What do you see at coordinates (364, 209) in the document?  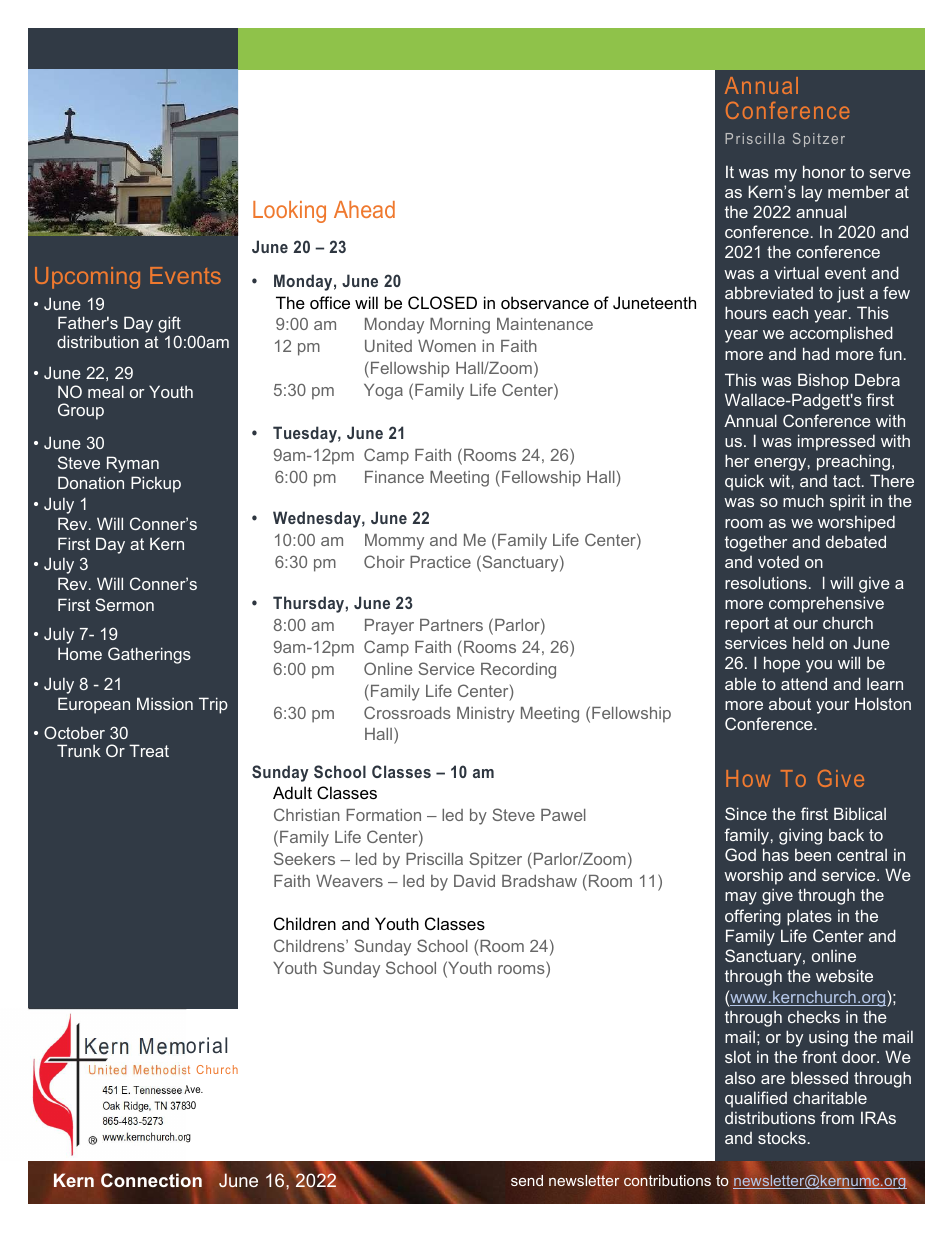 I see `Ahead` at bounding box center [364, 209].
